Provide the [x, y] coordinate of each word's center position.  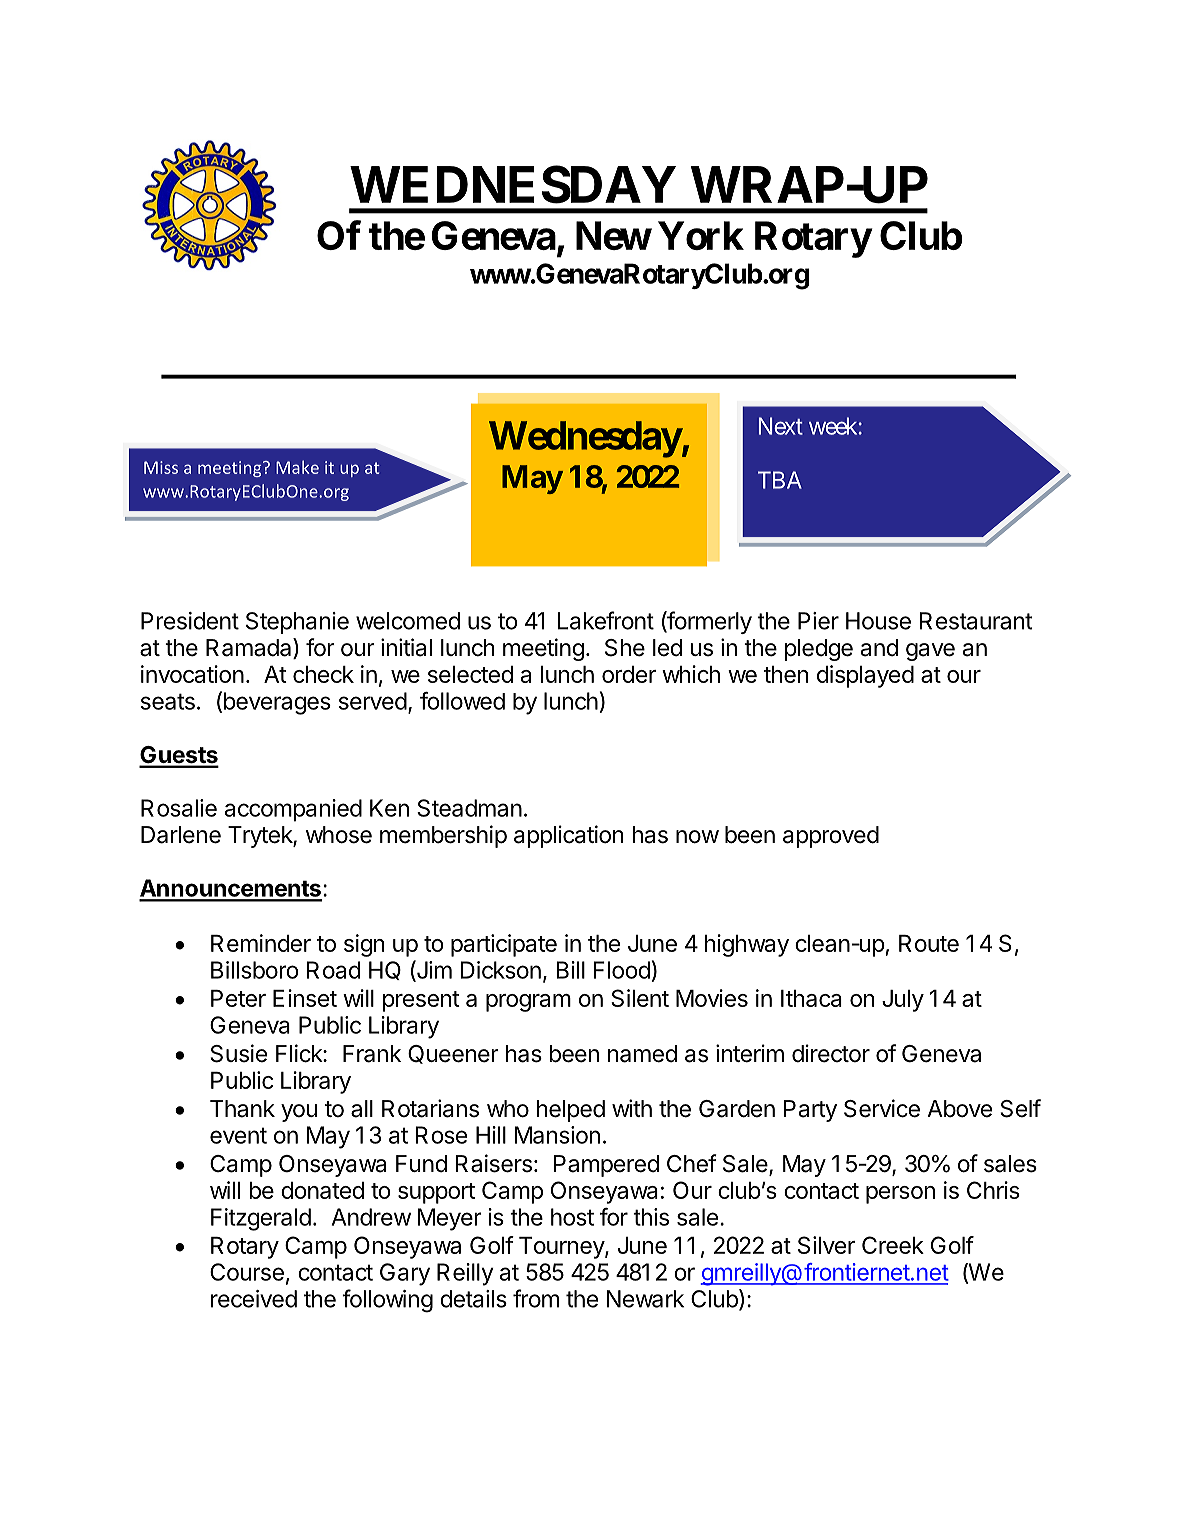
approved [831, 837]
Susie [239, 1053]
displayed [865, 676]
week [834, 426]
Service [882, 1108]
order [629, 674]
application [568, 836]
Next [781, 426]
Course [247, 1272]
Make [297, 467]
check [323, 674]
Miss [161, 467]
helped [571, 1111]
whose [339, 835]
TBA [780, 480]
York [701, 235]
